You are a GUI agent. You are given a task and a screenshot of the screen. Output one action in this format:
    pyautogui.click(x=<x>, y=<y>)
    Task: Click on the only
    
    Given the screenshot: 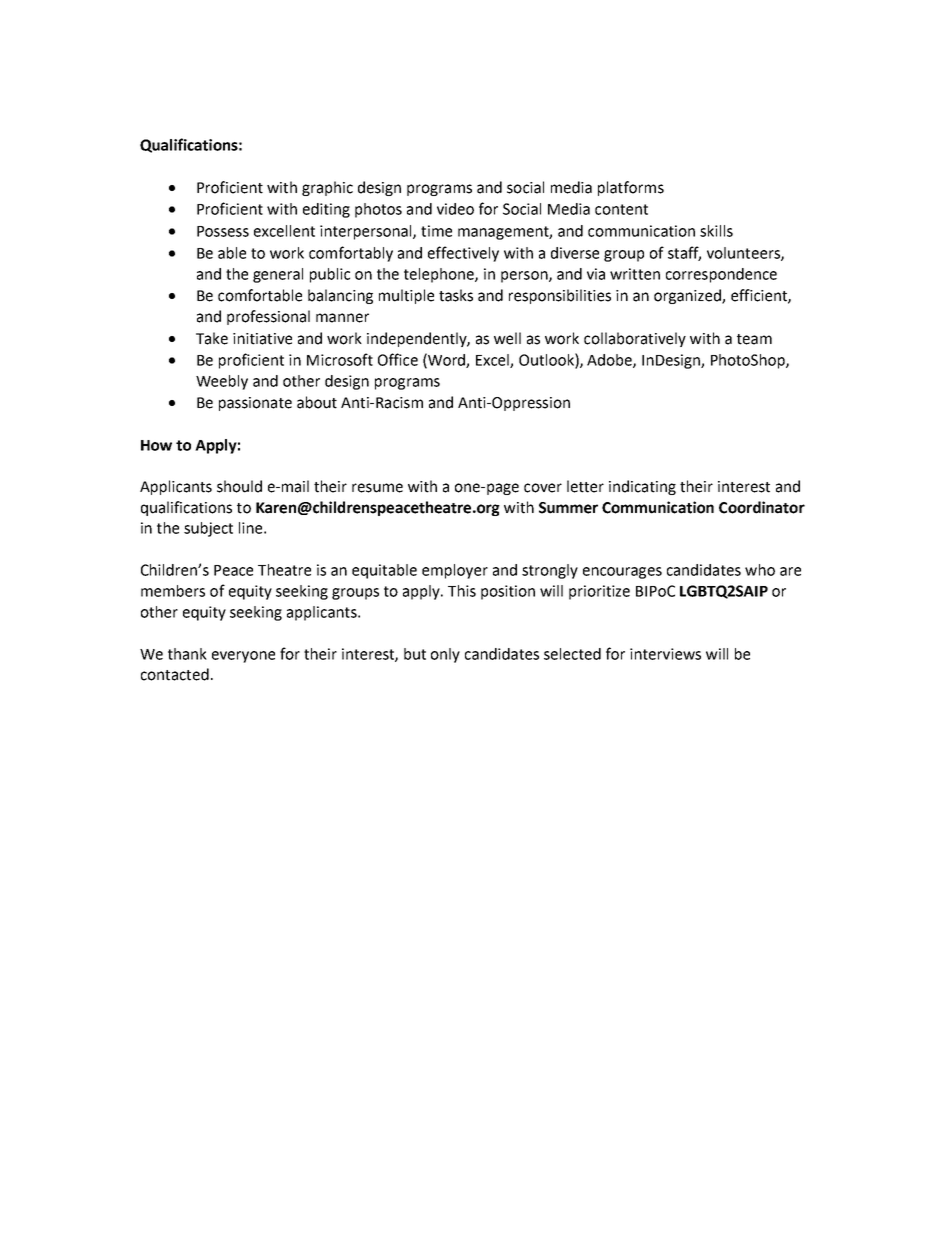 What is the action you would take?
    pyautogui.click(x=445, y=655)
